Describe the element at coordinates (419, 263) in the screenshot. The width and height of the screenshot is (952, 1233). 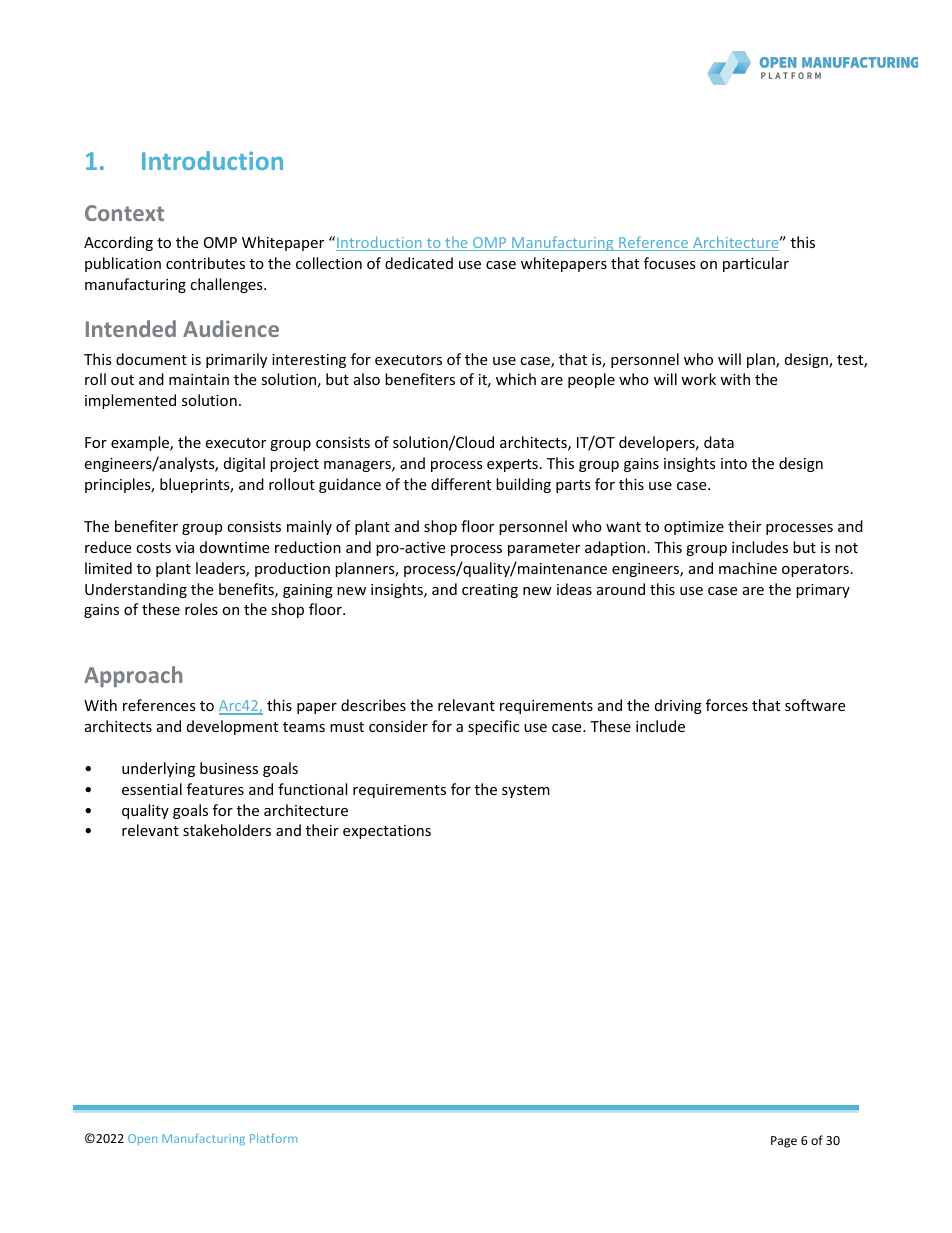
I see `dedicated` at that location.
